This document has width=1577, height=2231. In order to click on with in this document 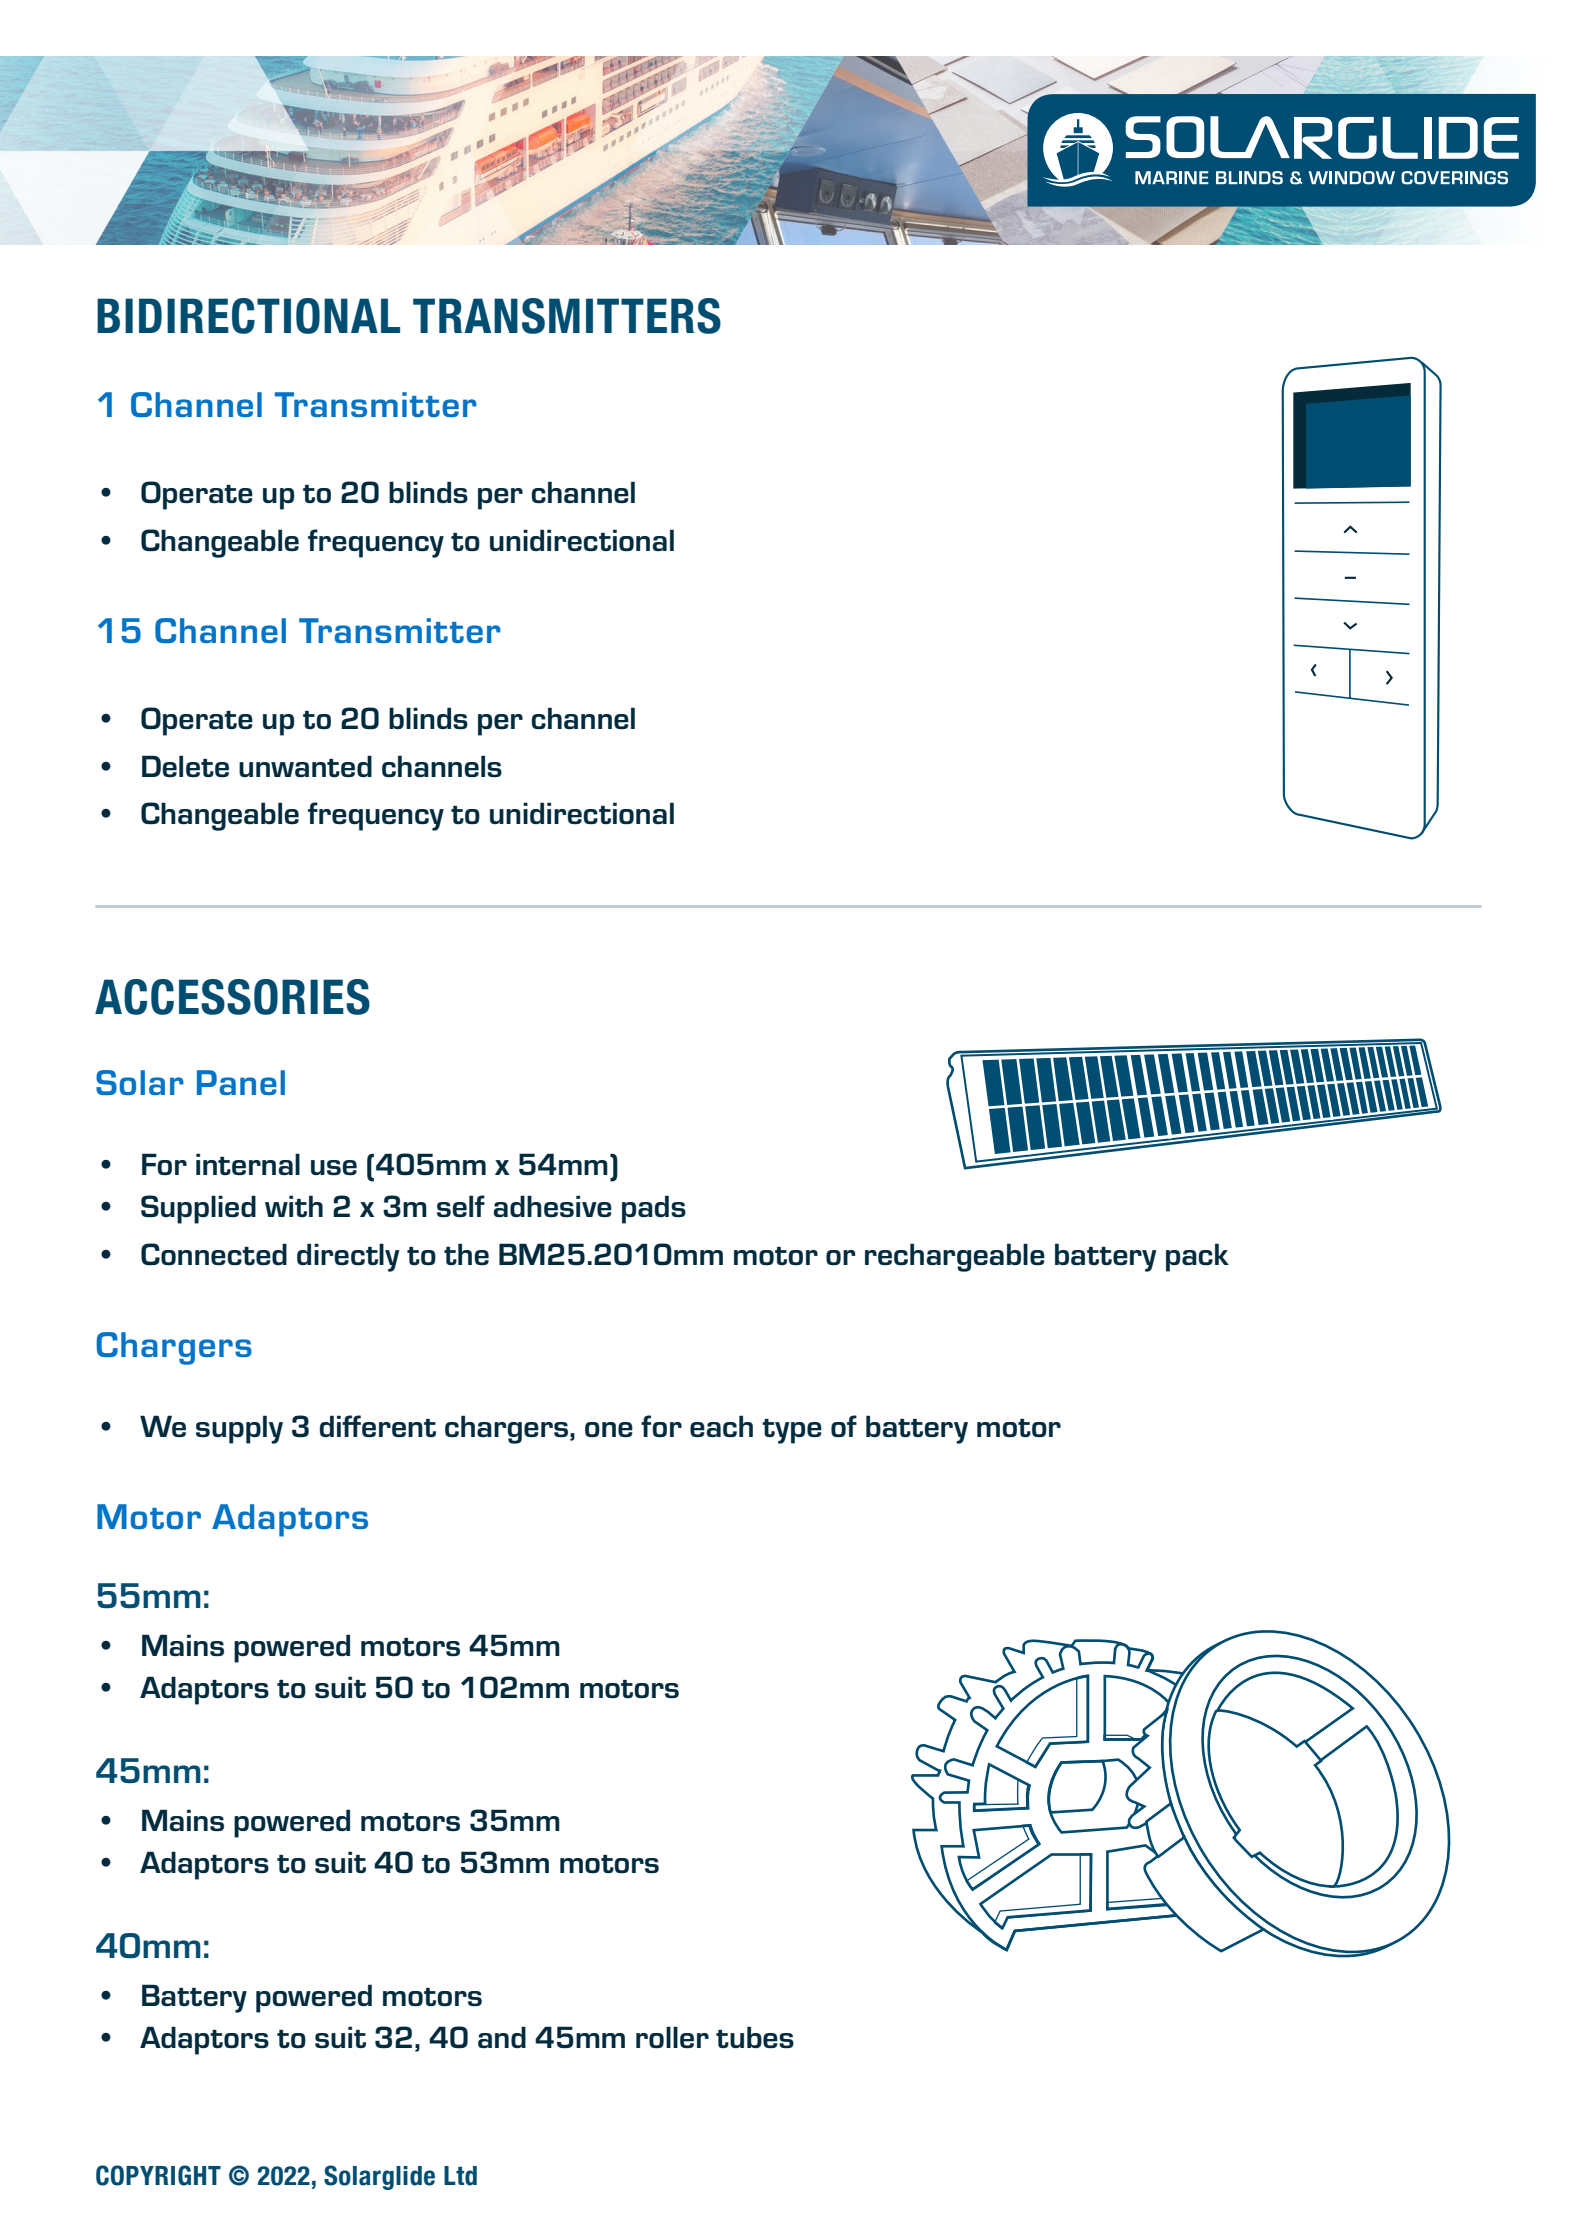, I will do `click(294, 1206)`.
